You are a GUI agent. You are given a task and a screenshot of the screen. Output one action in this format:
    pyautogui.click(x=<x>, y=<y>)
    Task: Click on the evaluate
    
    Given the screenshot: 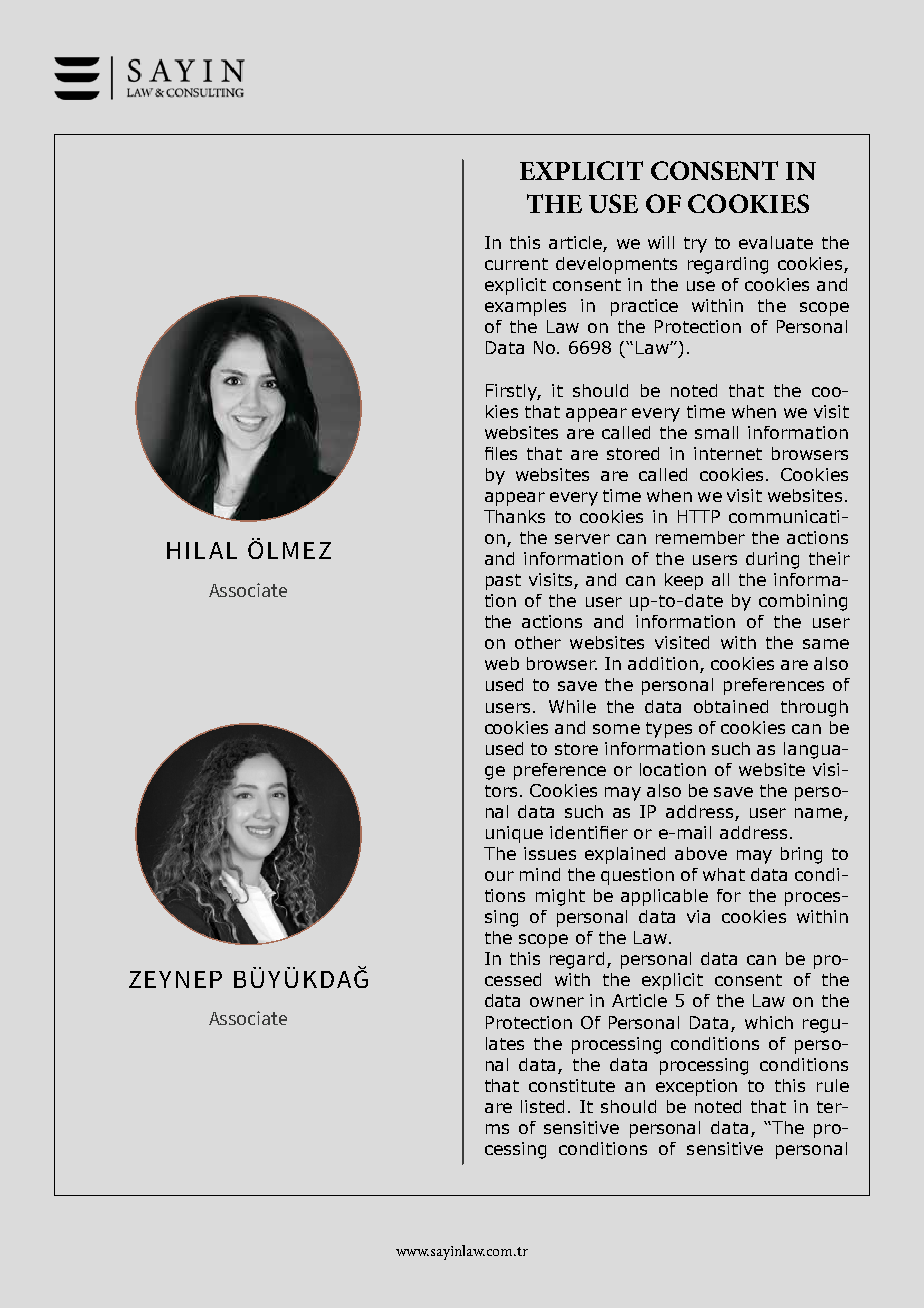 What is the action you would take?
    pyautogui.click(x=776, y=242)
